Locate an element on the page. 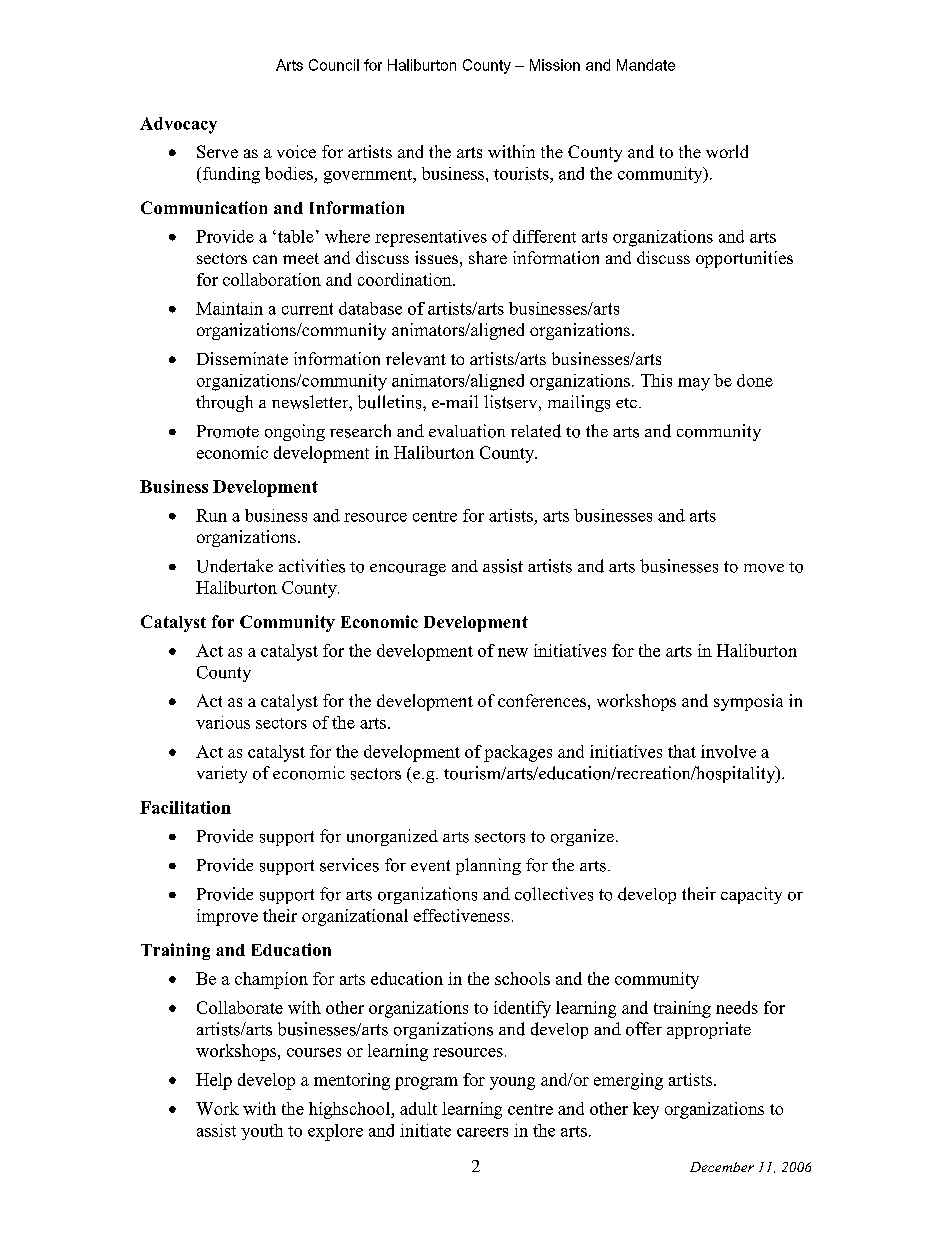 The height and width of the image is (1233, 952). move is located at coordinates (764, 568).
